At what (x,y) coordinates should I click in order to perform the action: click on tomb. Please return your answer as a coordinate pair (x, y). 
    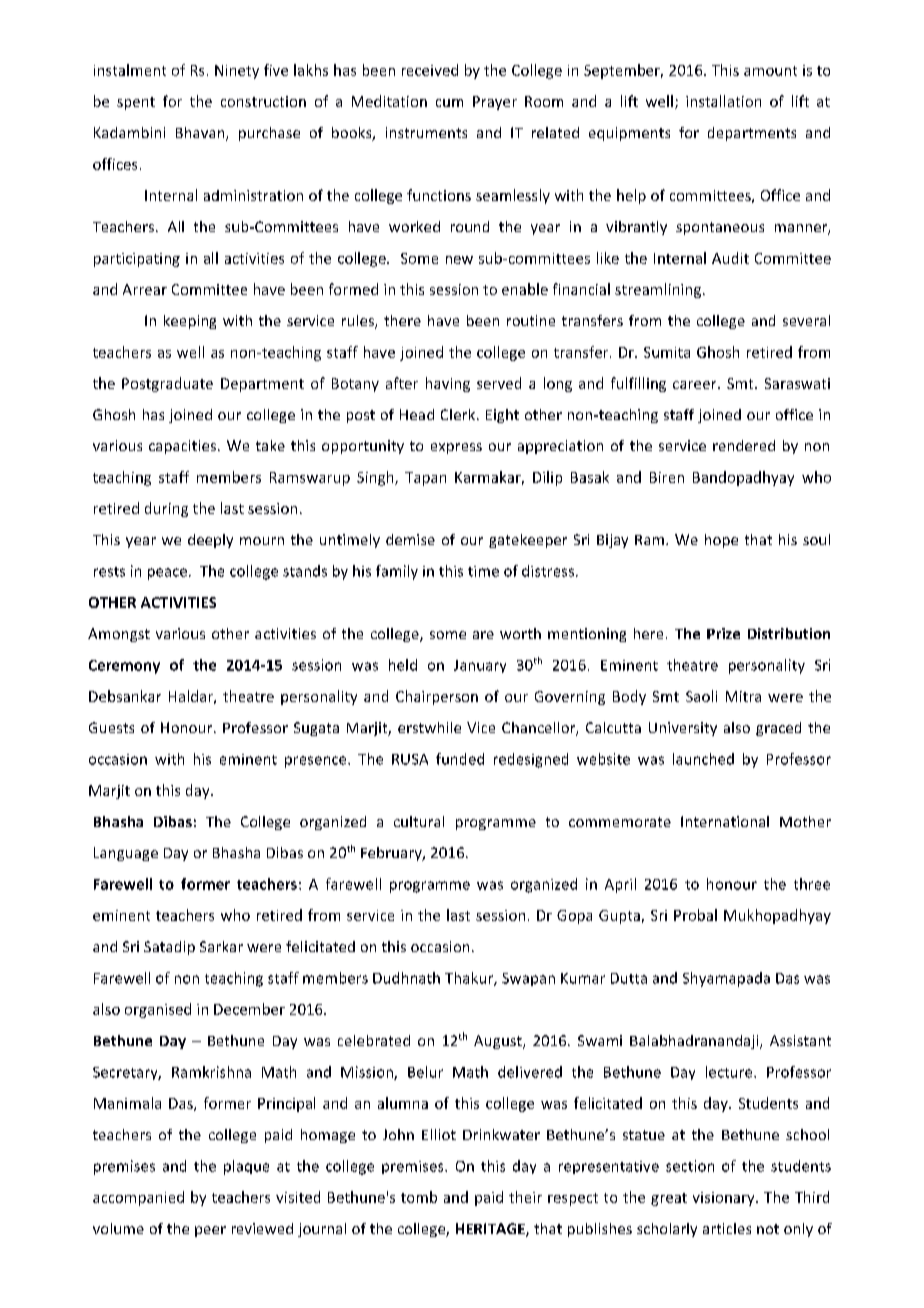
    Looking at the image, I should click on (419, 1197).
